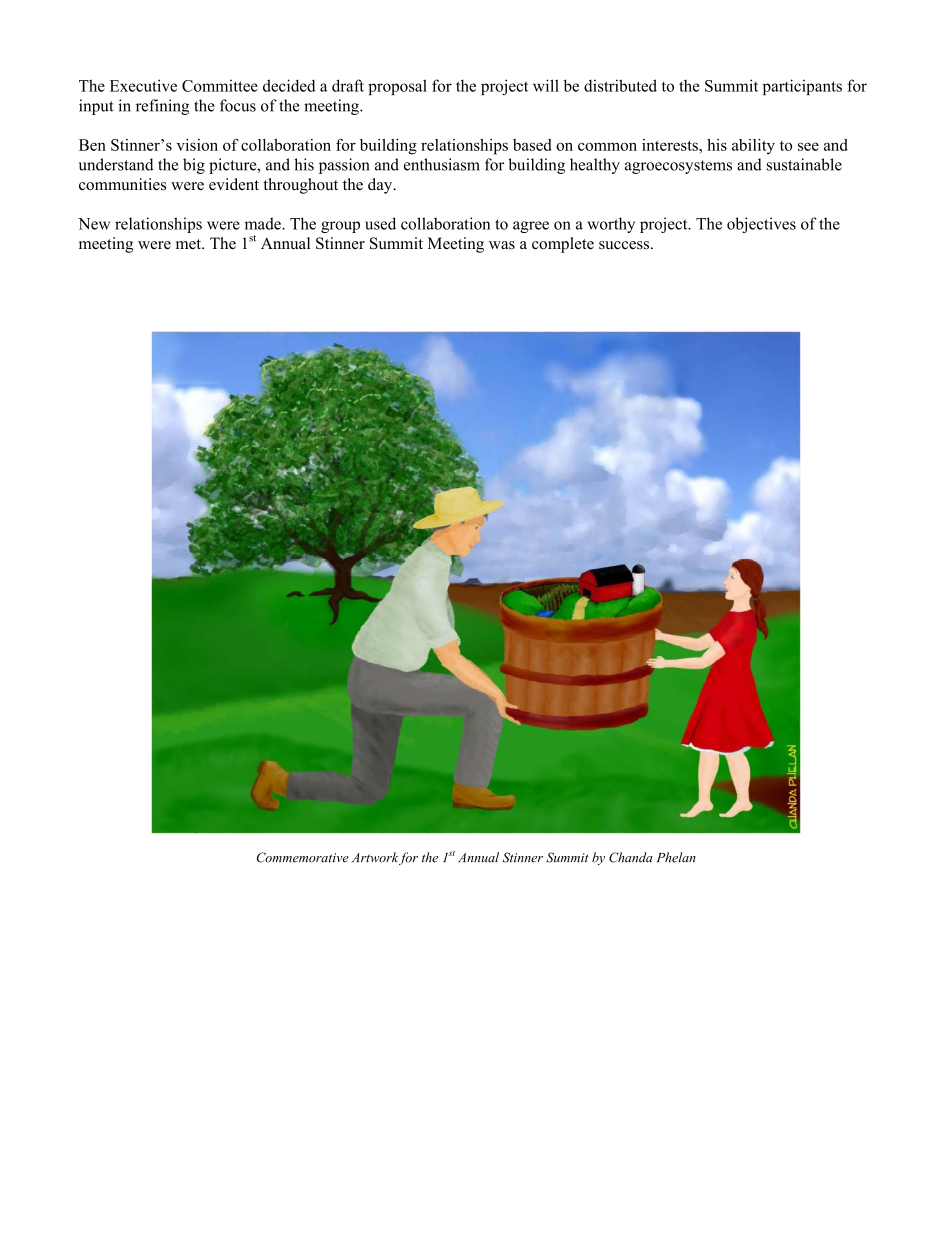 This screenshot has width=952, height=1233. Describe the element at coordinates (189, 244) in the screenshot. I see `met` at that location.
